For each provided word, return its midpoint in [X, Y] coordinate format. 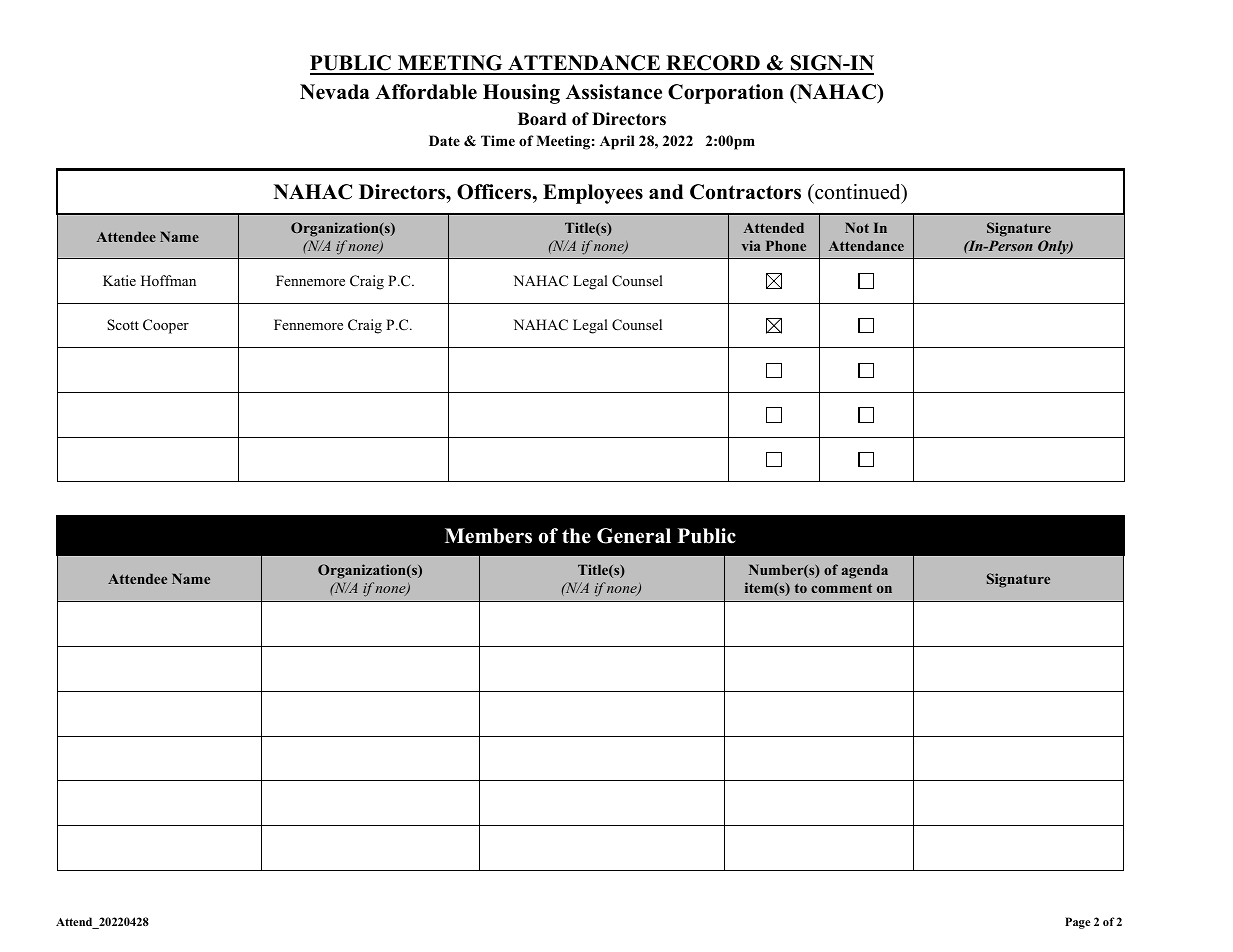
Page [1077, 923]
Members [488, 536]
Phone [786, 245]
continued [858, 193]
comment [841, 588]
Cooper [166, 326]
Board [542, 119]
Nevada [335, 92]
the [576, 536]
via [751, 245]
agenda [865, 571]
